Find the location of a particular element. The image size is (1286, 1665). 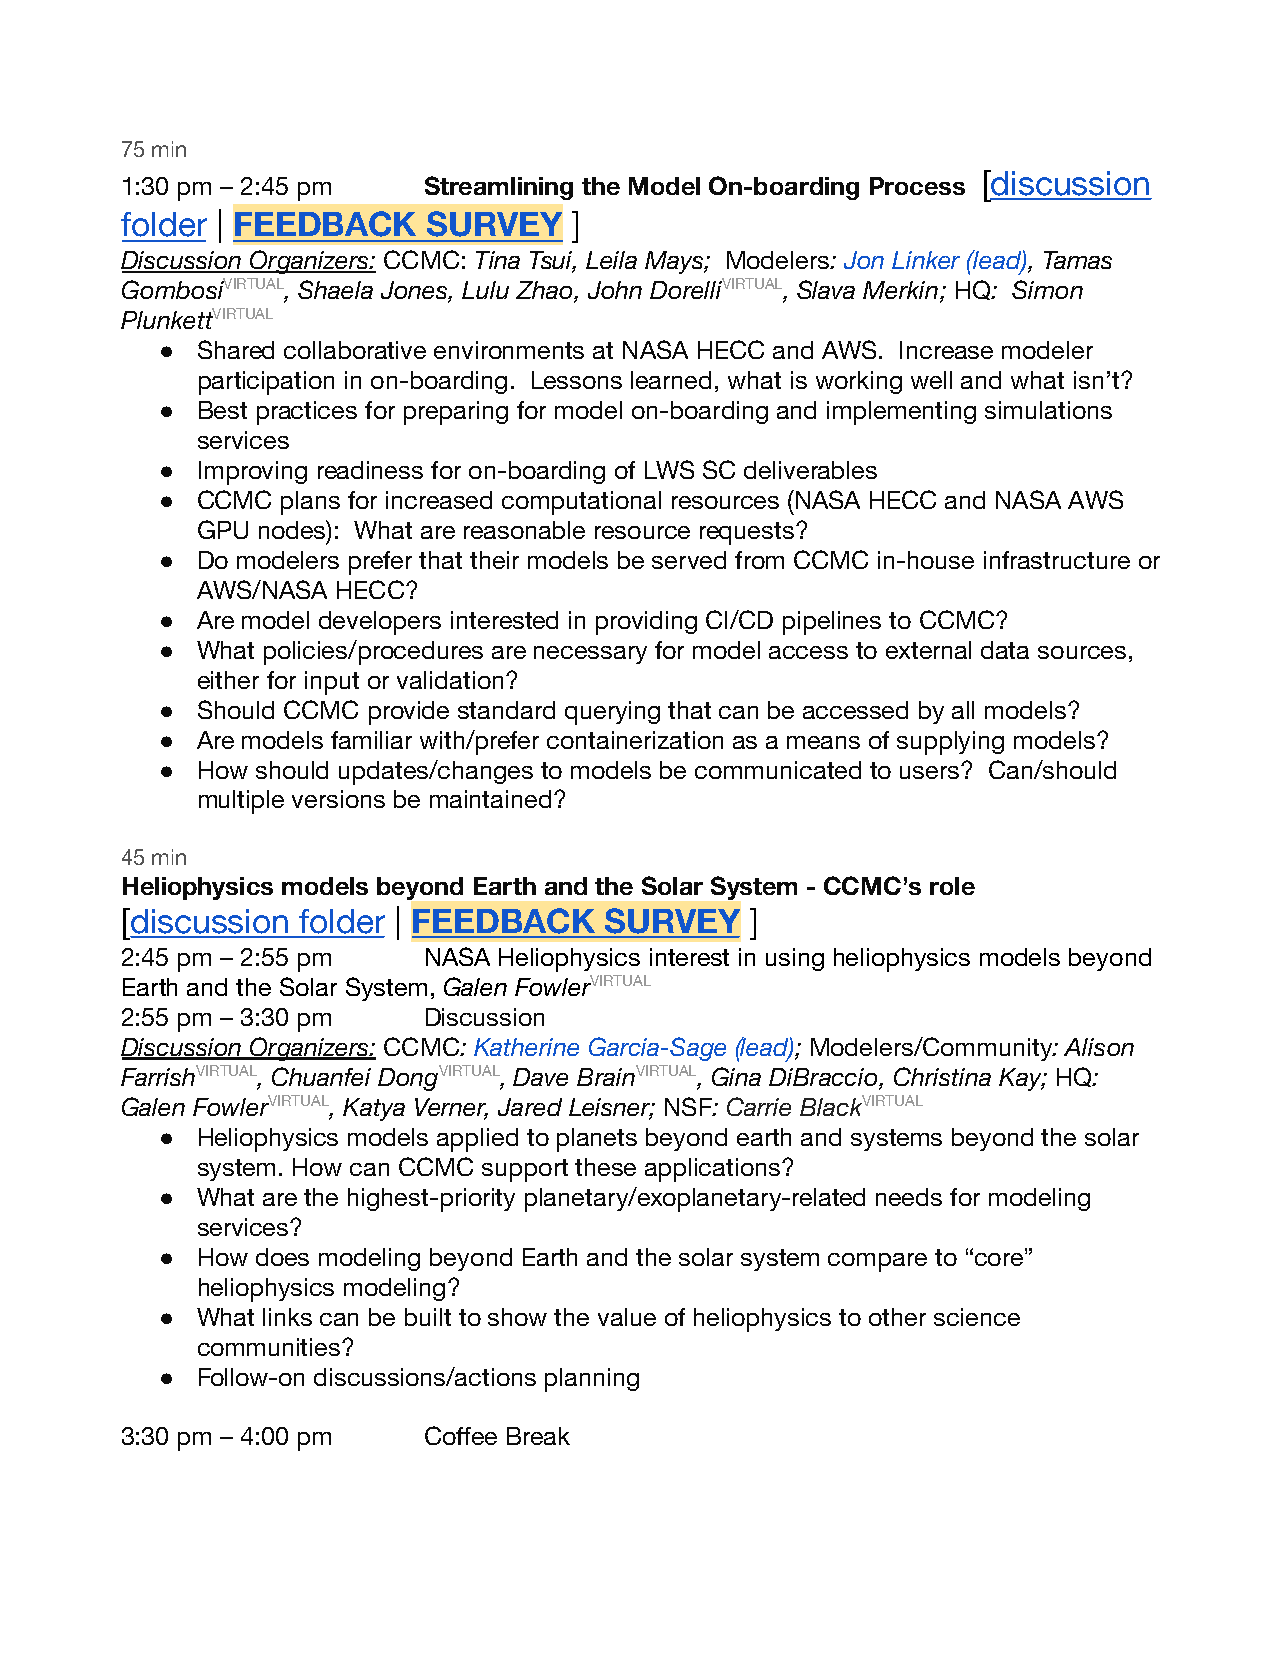

versions is located at coordinates (338, 799).
